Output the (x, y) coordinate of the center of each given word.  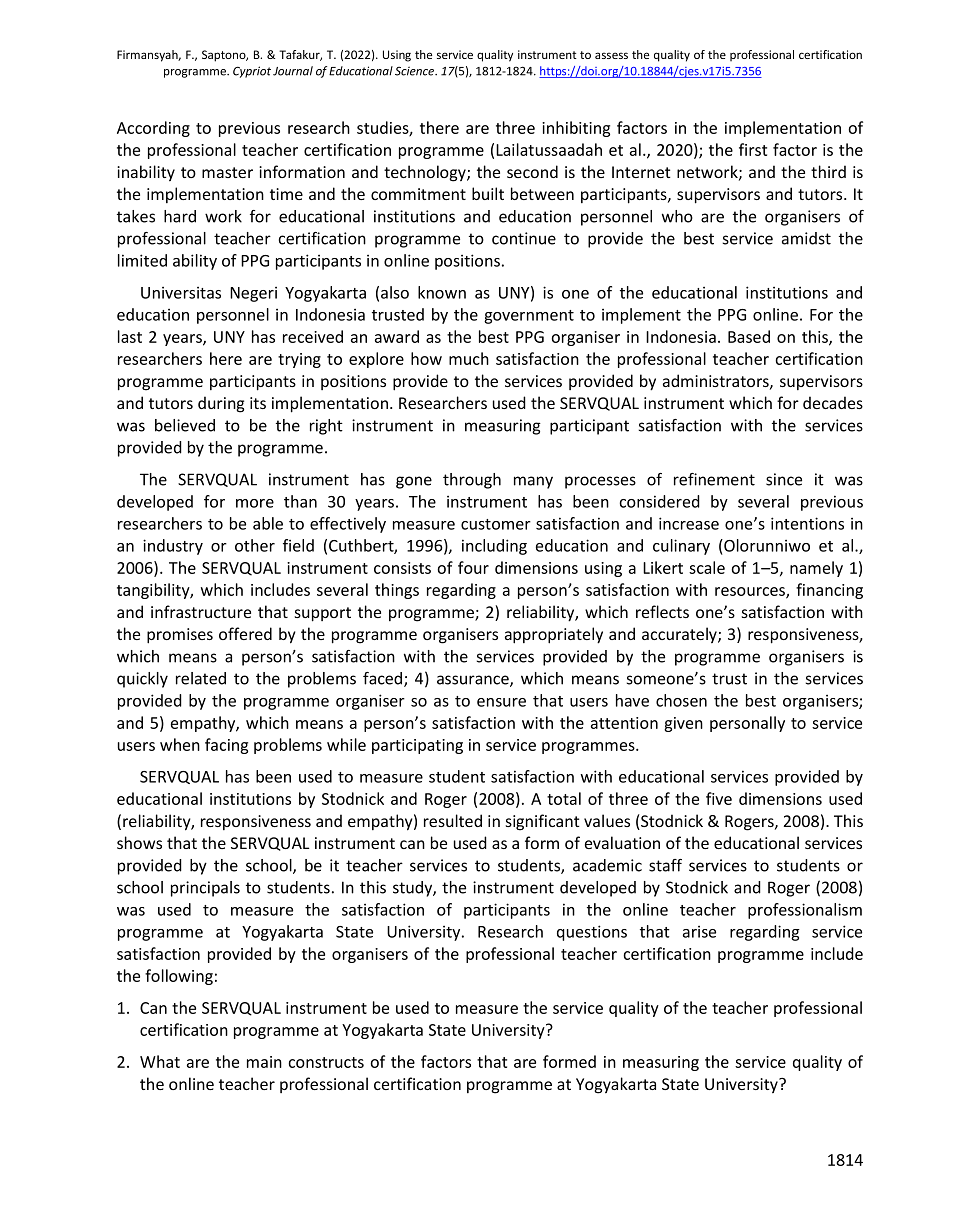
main (264, 1062)
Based (749, 336)
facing (226, 746)
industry (173, 547)
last (130, 336)
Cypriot (252, 72)
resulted (453, 820)
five (719, 798)
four (473, 567)
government (529, 317)
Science (416, 71)
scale (707, 567)
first (753, 149)
